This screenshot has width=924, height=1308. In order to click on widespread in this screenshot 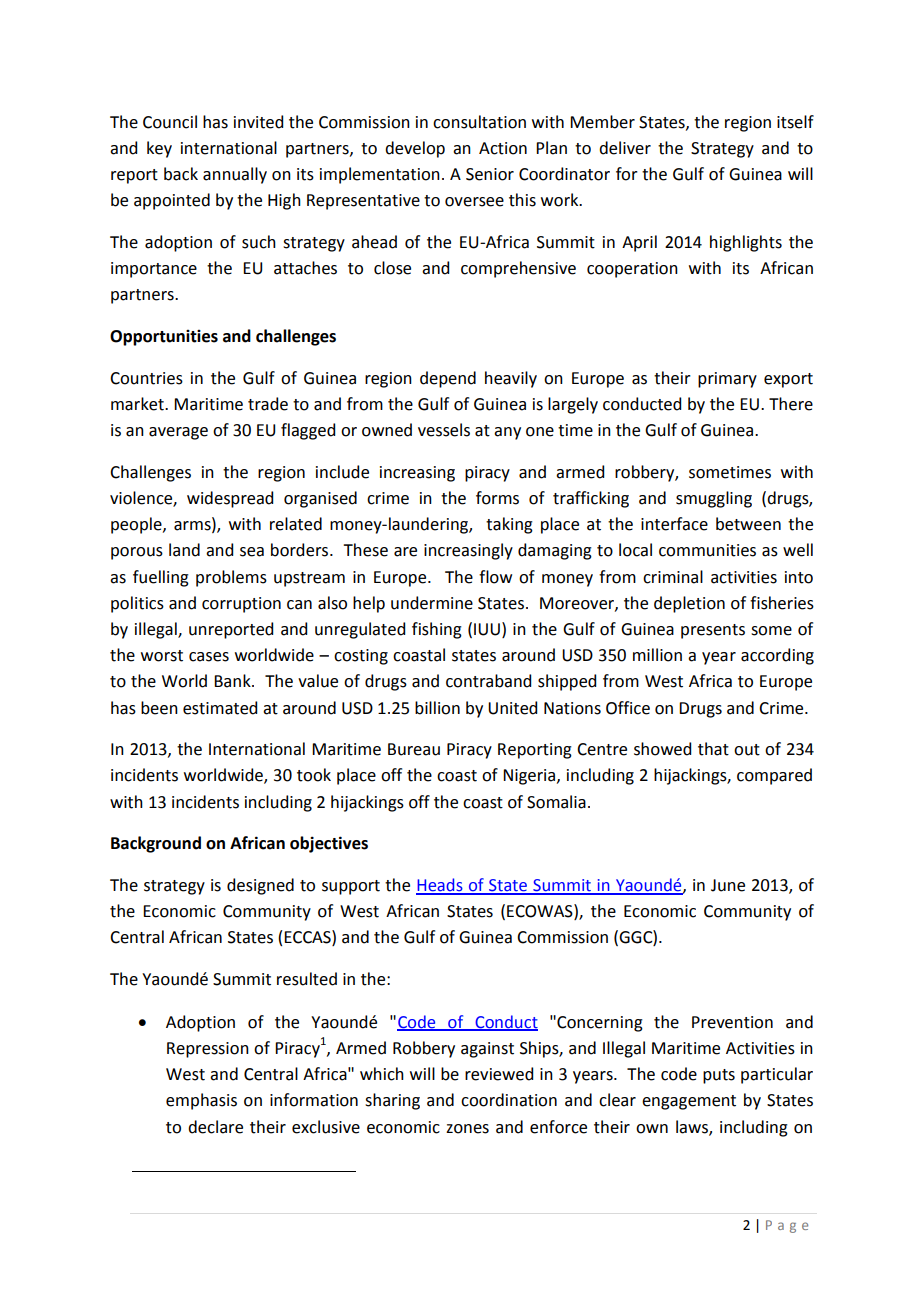, I will do `click(230, 499)`.
